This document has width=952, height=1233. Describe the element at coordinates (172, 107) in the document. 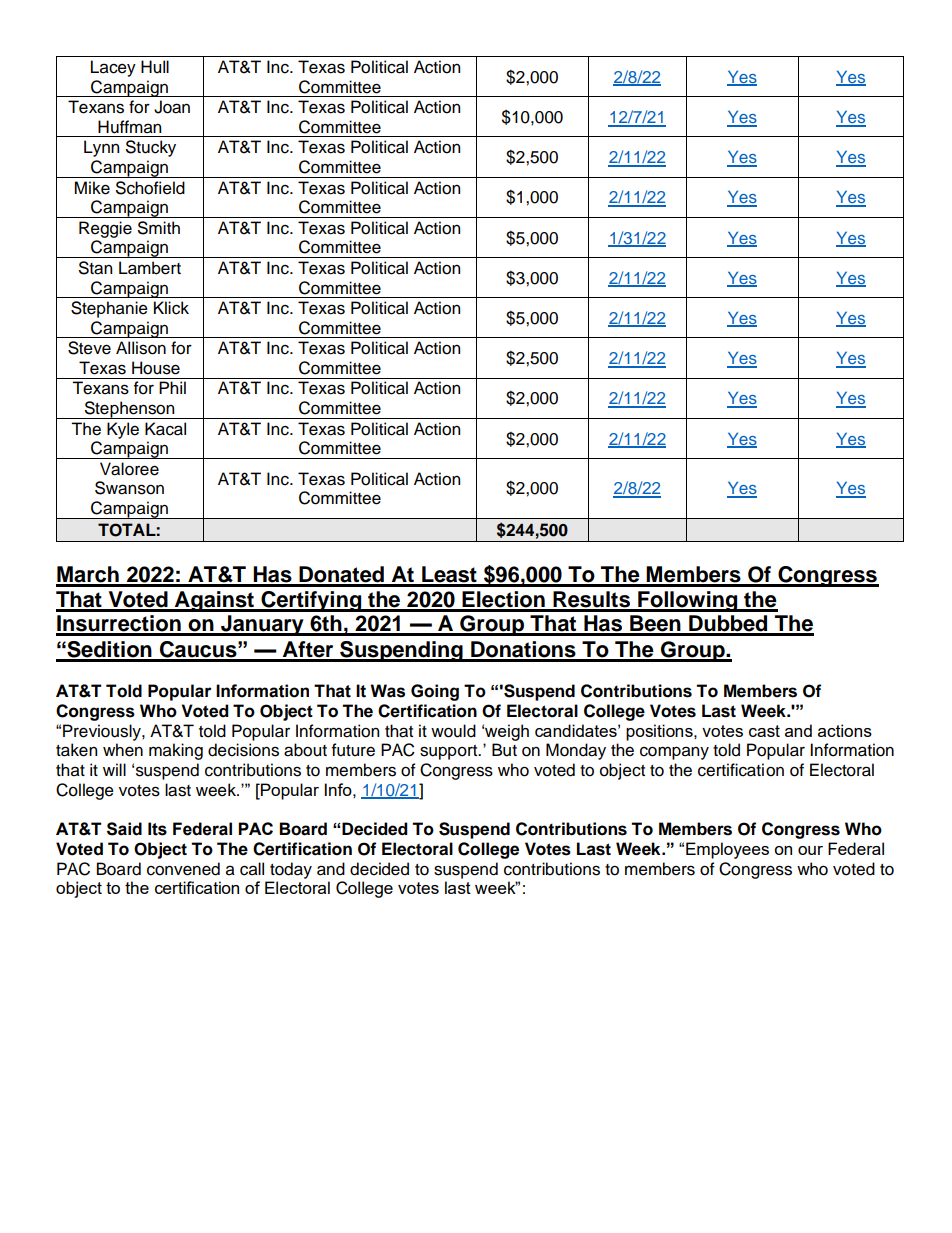

I see `Joan` at that location.
